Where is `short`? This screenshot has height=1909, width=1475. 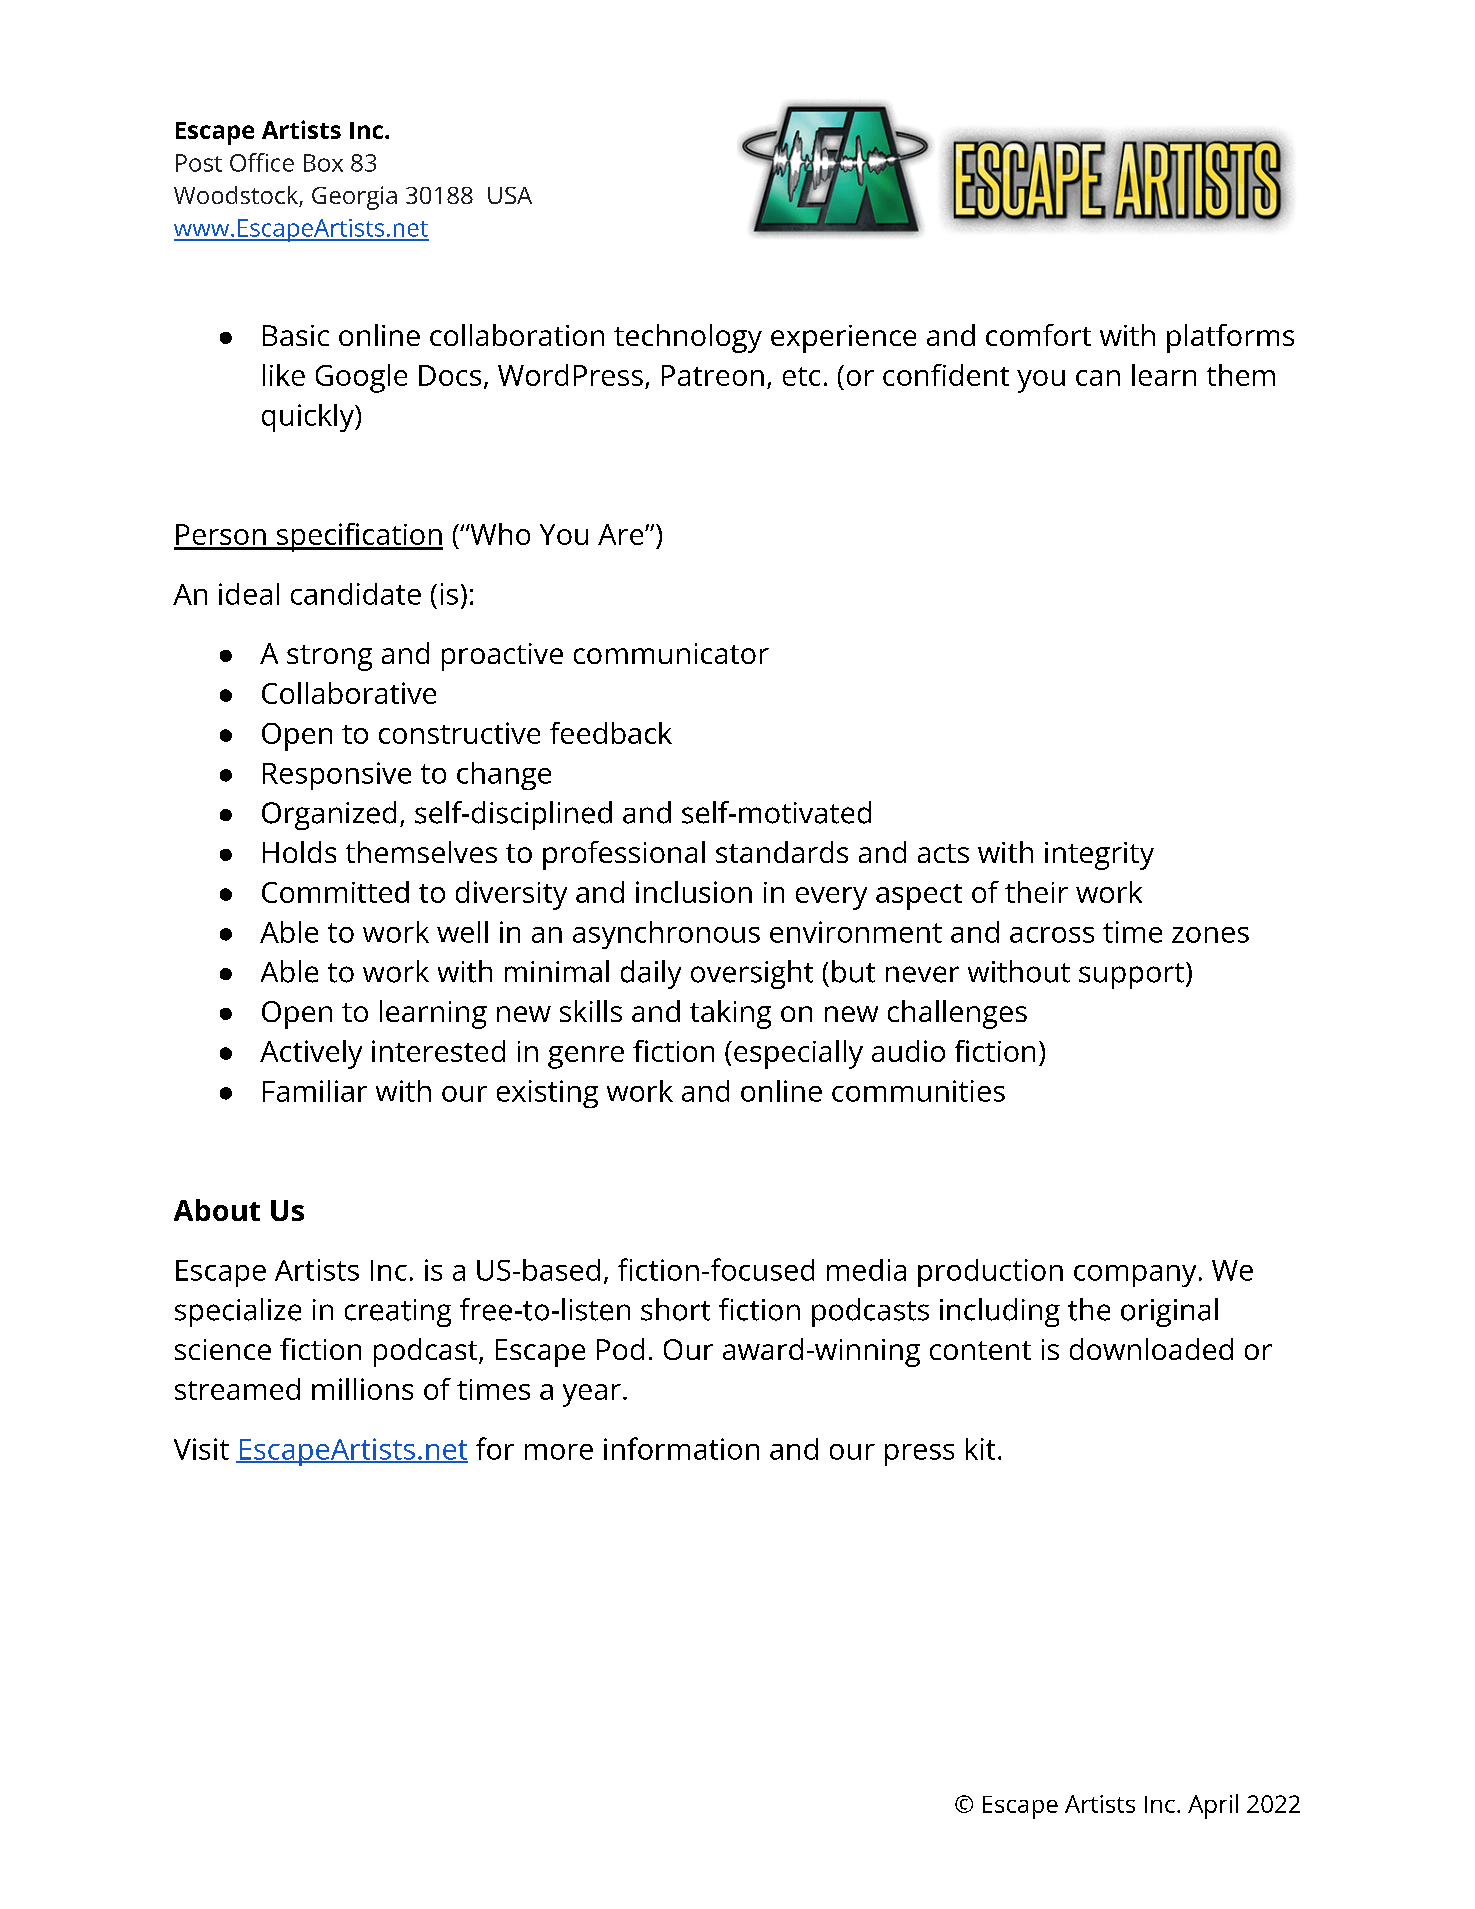
short is located at coordinates (675, 1309).
